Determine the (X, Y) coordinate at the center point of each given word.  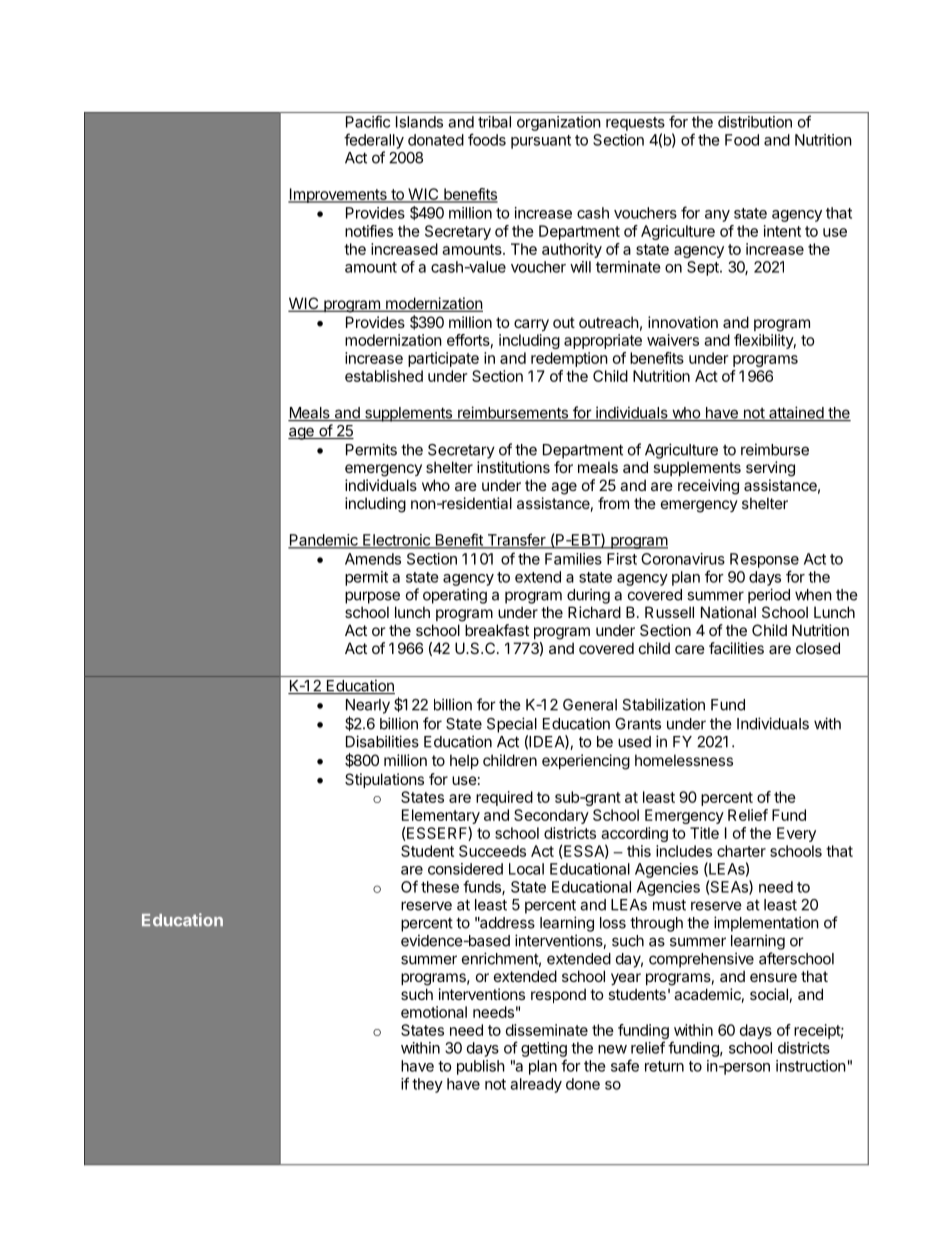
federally (374, 141)
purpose (372, 597)
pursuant (541, 142)
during (588, 596)
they (427, 1085)
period (769, 596)
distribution (755, 122)
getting (544, 1049)
